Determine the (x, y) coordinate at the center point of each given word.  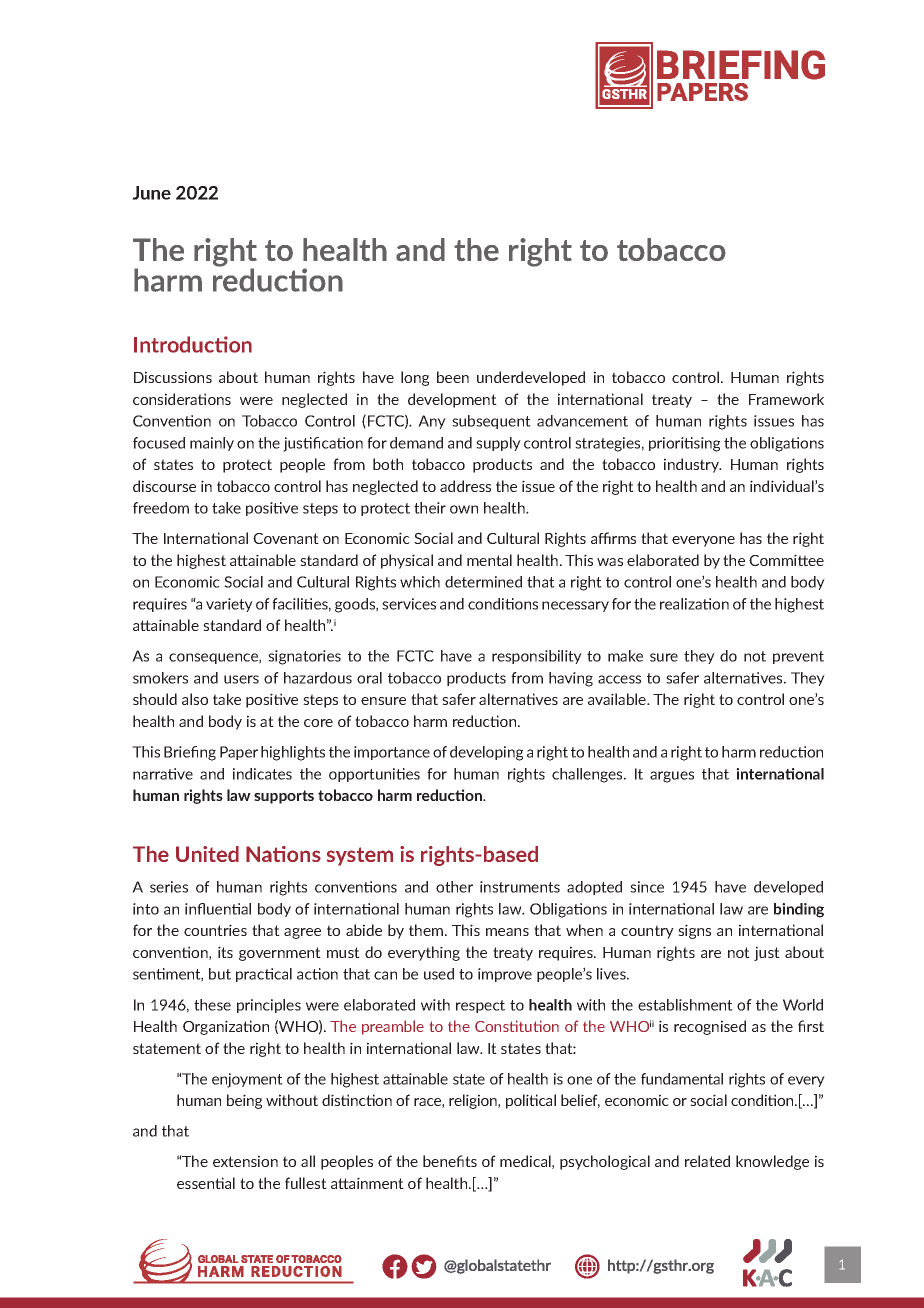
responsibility (537, 657)
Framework (786, 399)
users (241, 679)
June (151, 193)
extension (245, 1161)
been (453, 377)
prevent (798, 657)
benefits (450, 1161)
